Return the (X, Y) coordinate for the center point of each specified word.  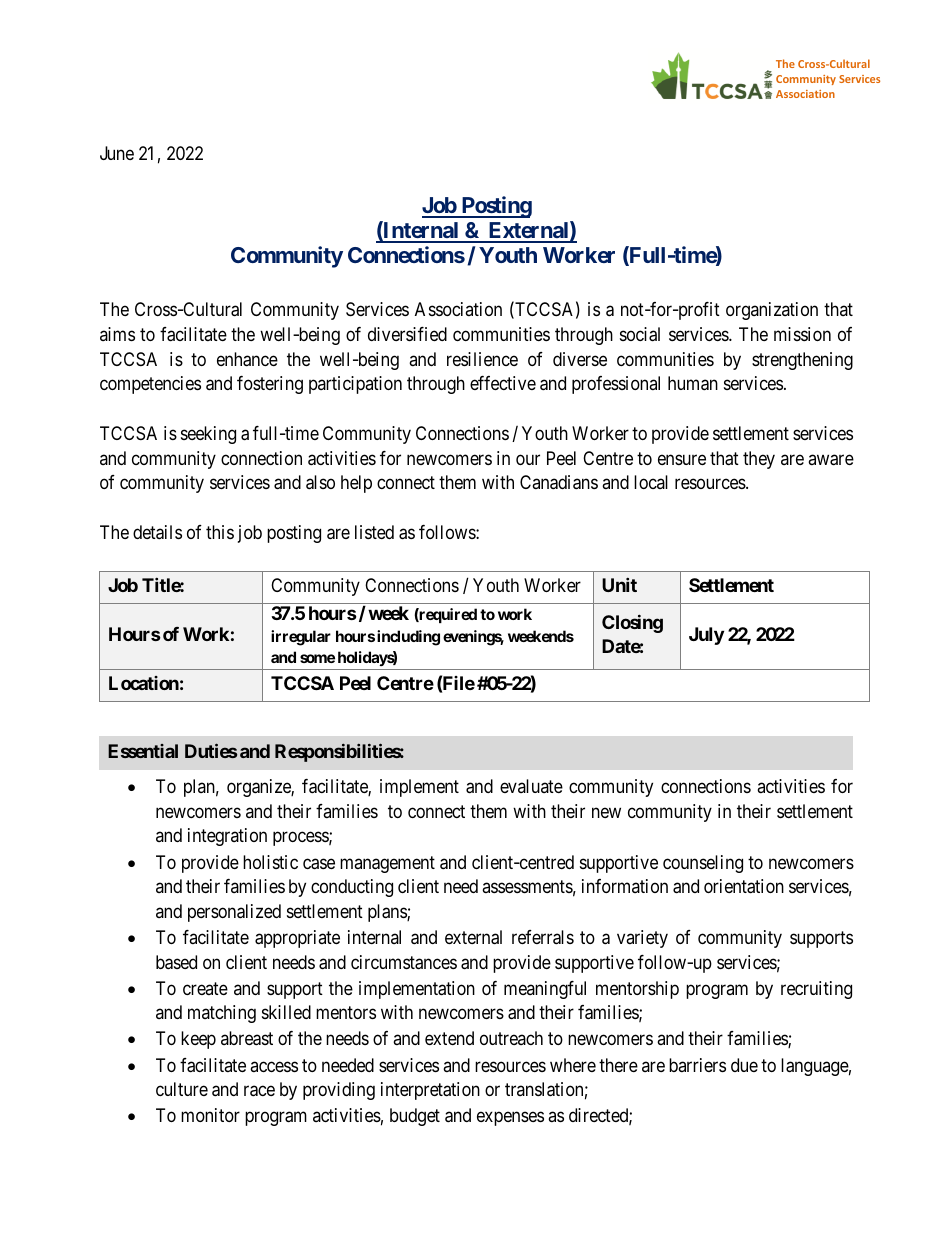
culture (182, 1089)
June (117, 153)
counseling (703, 864)
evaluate (531, 786)
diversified (407, 334)
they (759, 460)
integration (227, 837)
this (220, 532)
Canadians (559, 482)
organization (772, 311)
